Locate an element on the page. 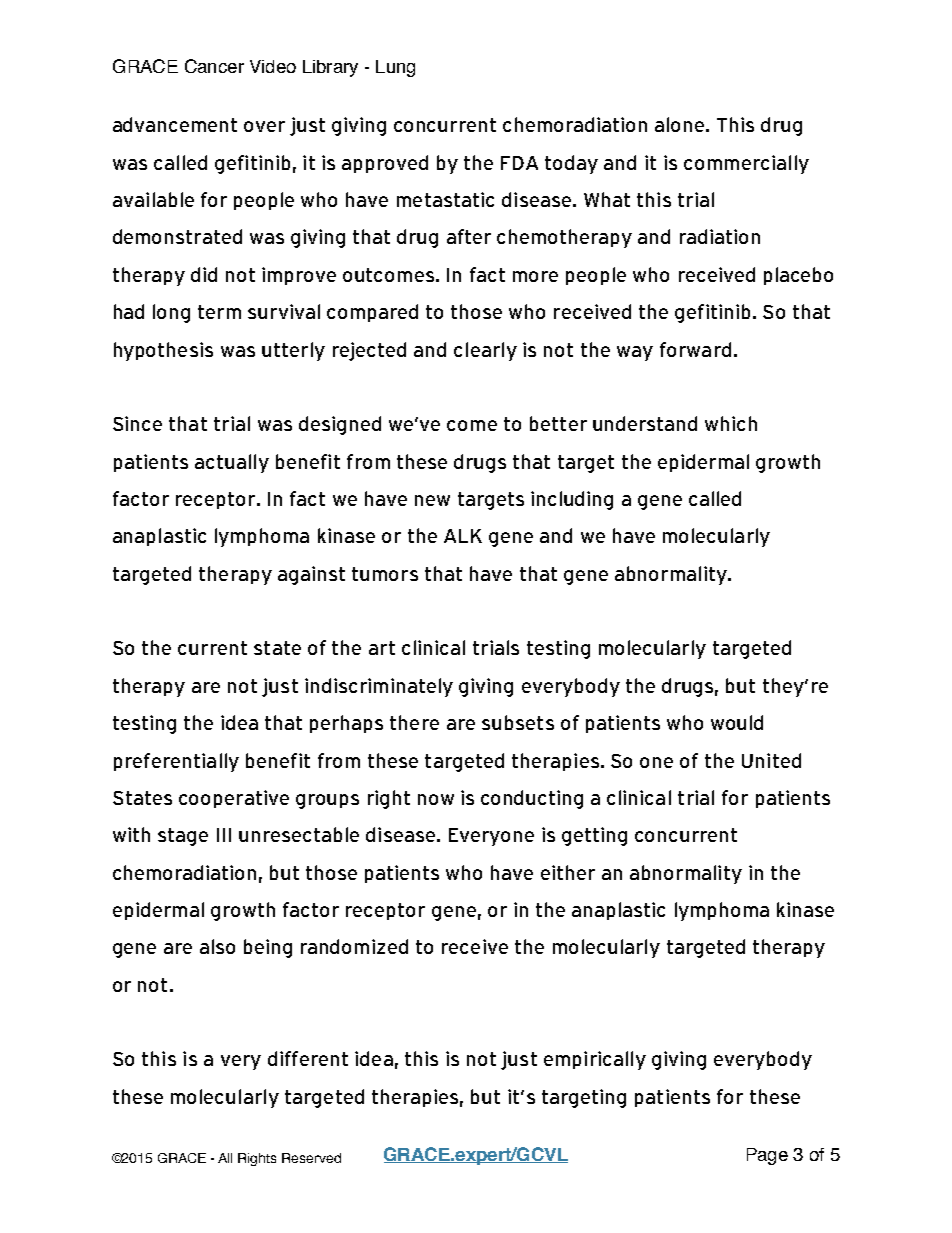 This image has height=1233, width=952. Page is located at coordinates (767, 1156).
